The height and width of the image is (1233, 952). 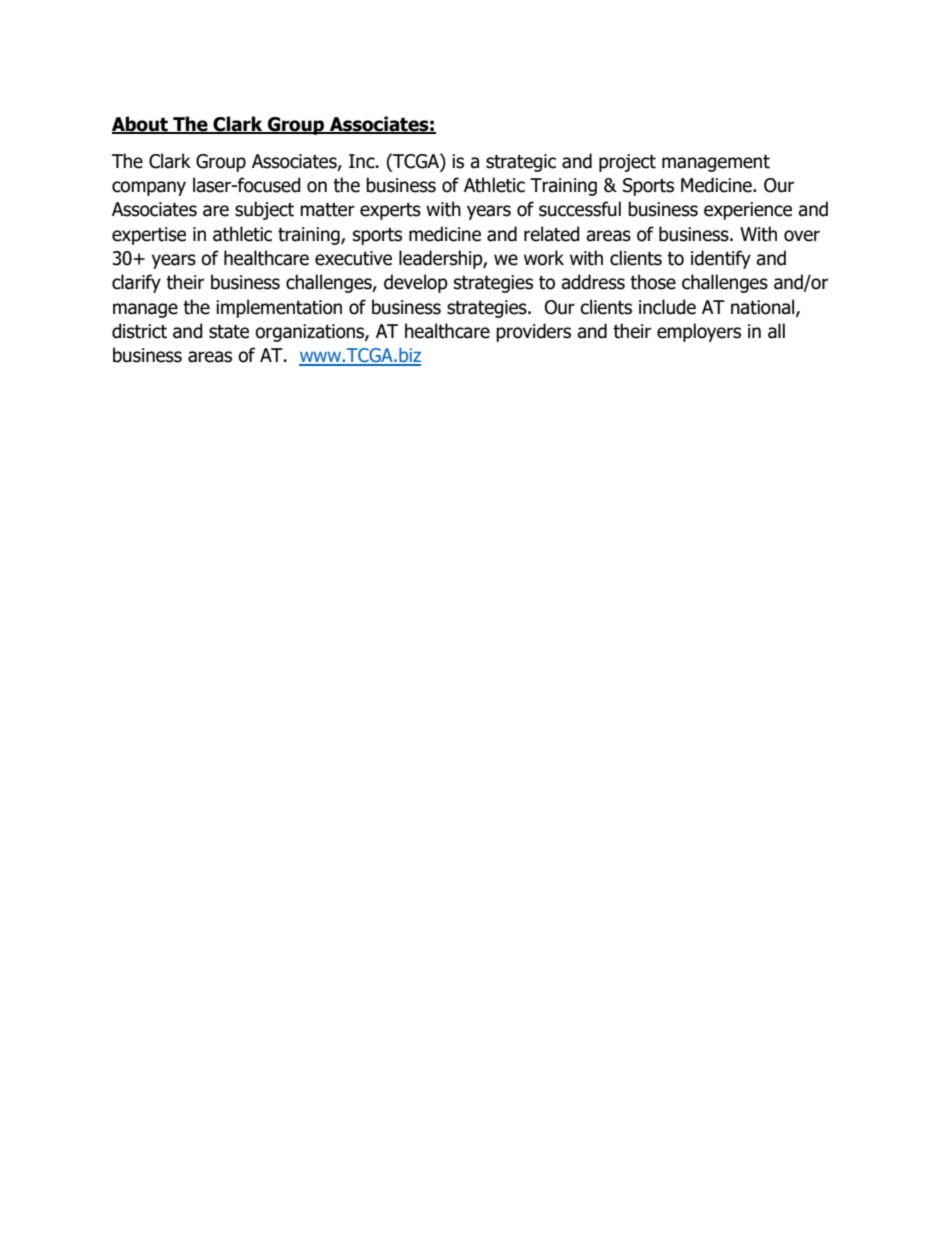 I want to click on company, so click(x=149, y=188).
